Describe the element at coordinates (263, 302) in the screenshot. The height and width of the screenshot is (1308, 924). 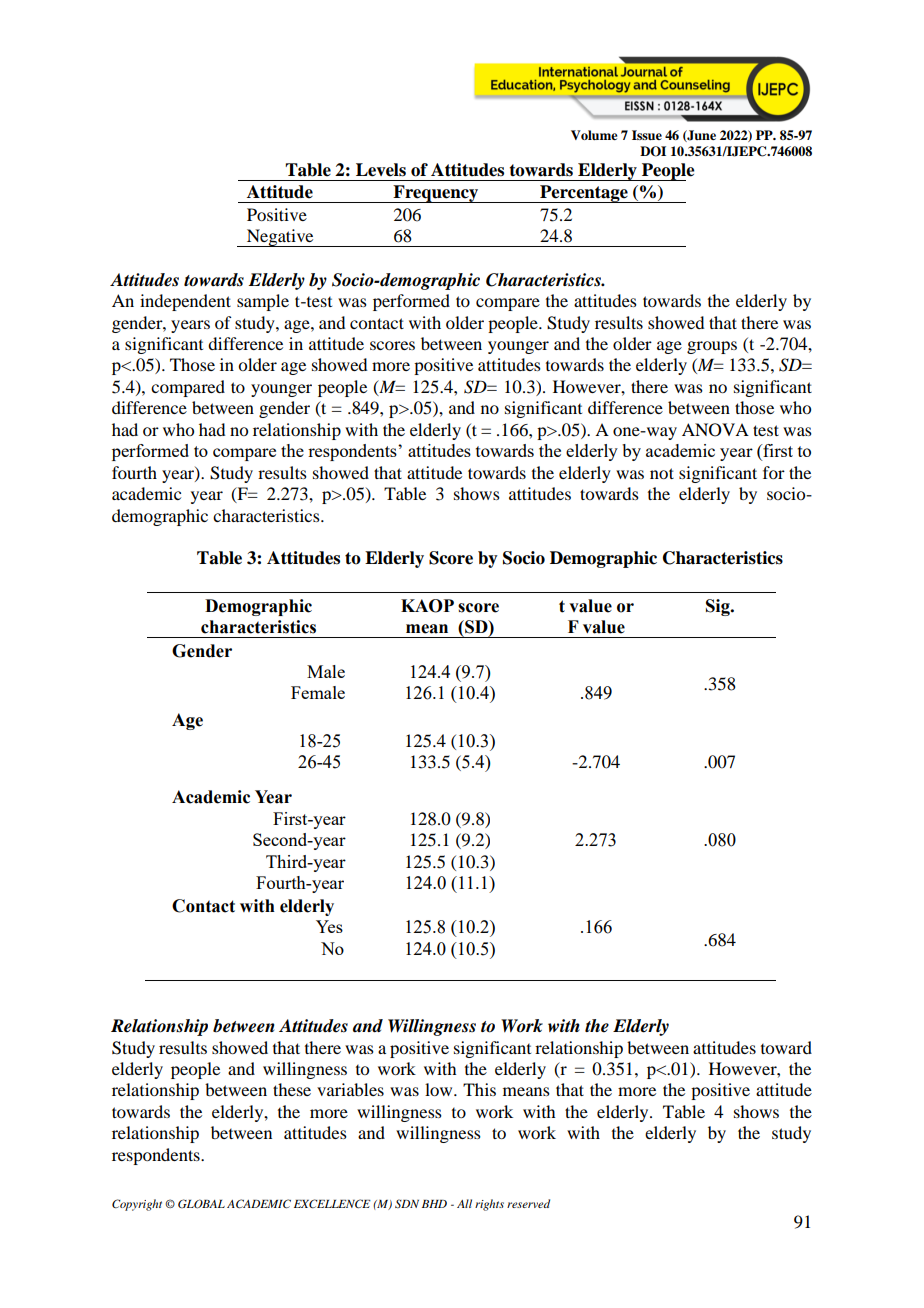
I see `sample` at that location.
